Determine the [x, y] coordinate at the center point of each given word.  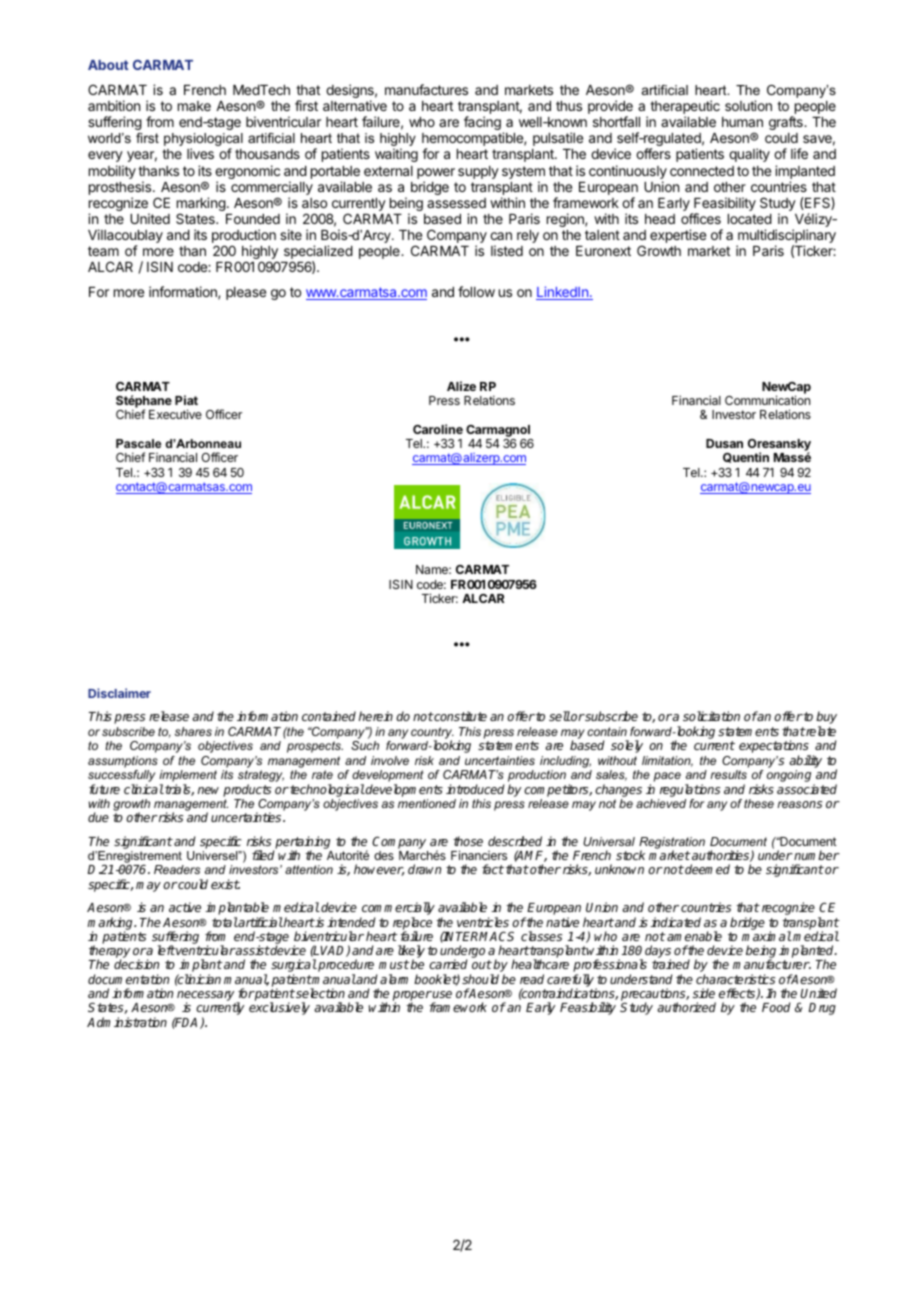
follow [476, 291]
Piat [186, 400]
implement [188, 777]
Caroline [438, 429]
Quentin [746, 457]
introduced [475, 789]
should [480, 979]
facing [482, 123]
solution [748, 105]
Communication [767, 400]
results [728, 774]
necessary [207, 997]
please [246, 293]
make [194, 106]
